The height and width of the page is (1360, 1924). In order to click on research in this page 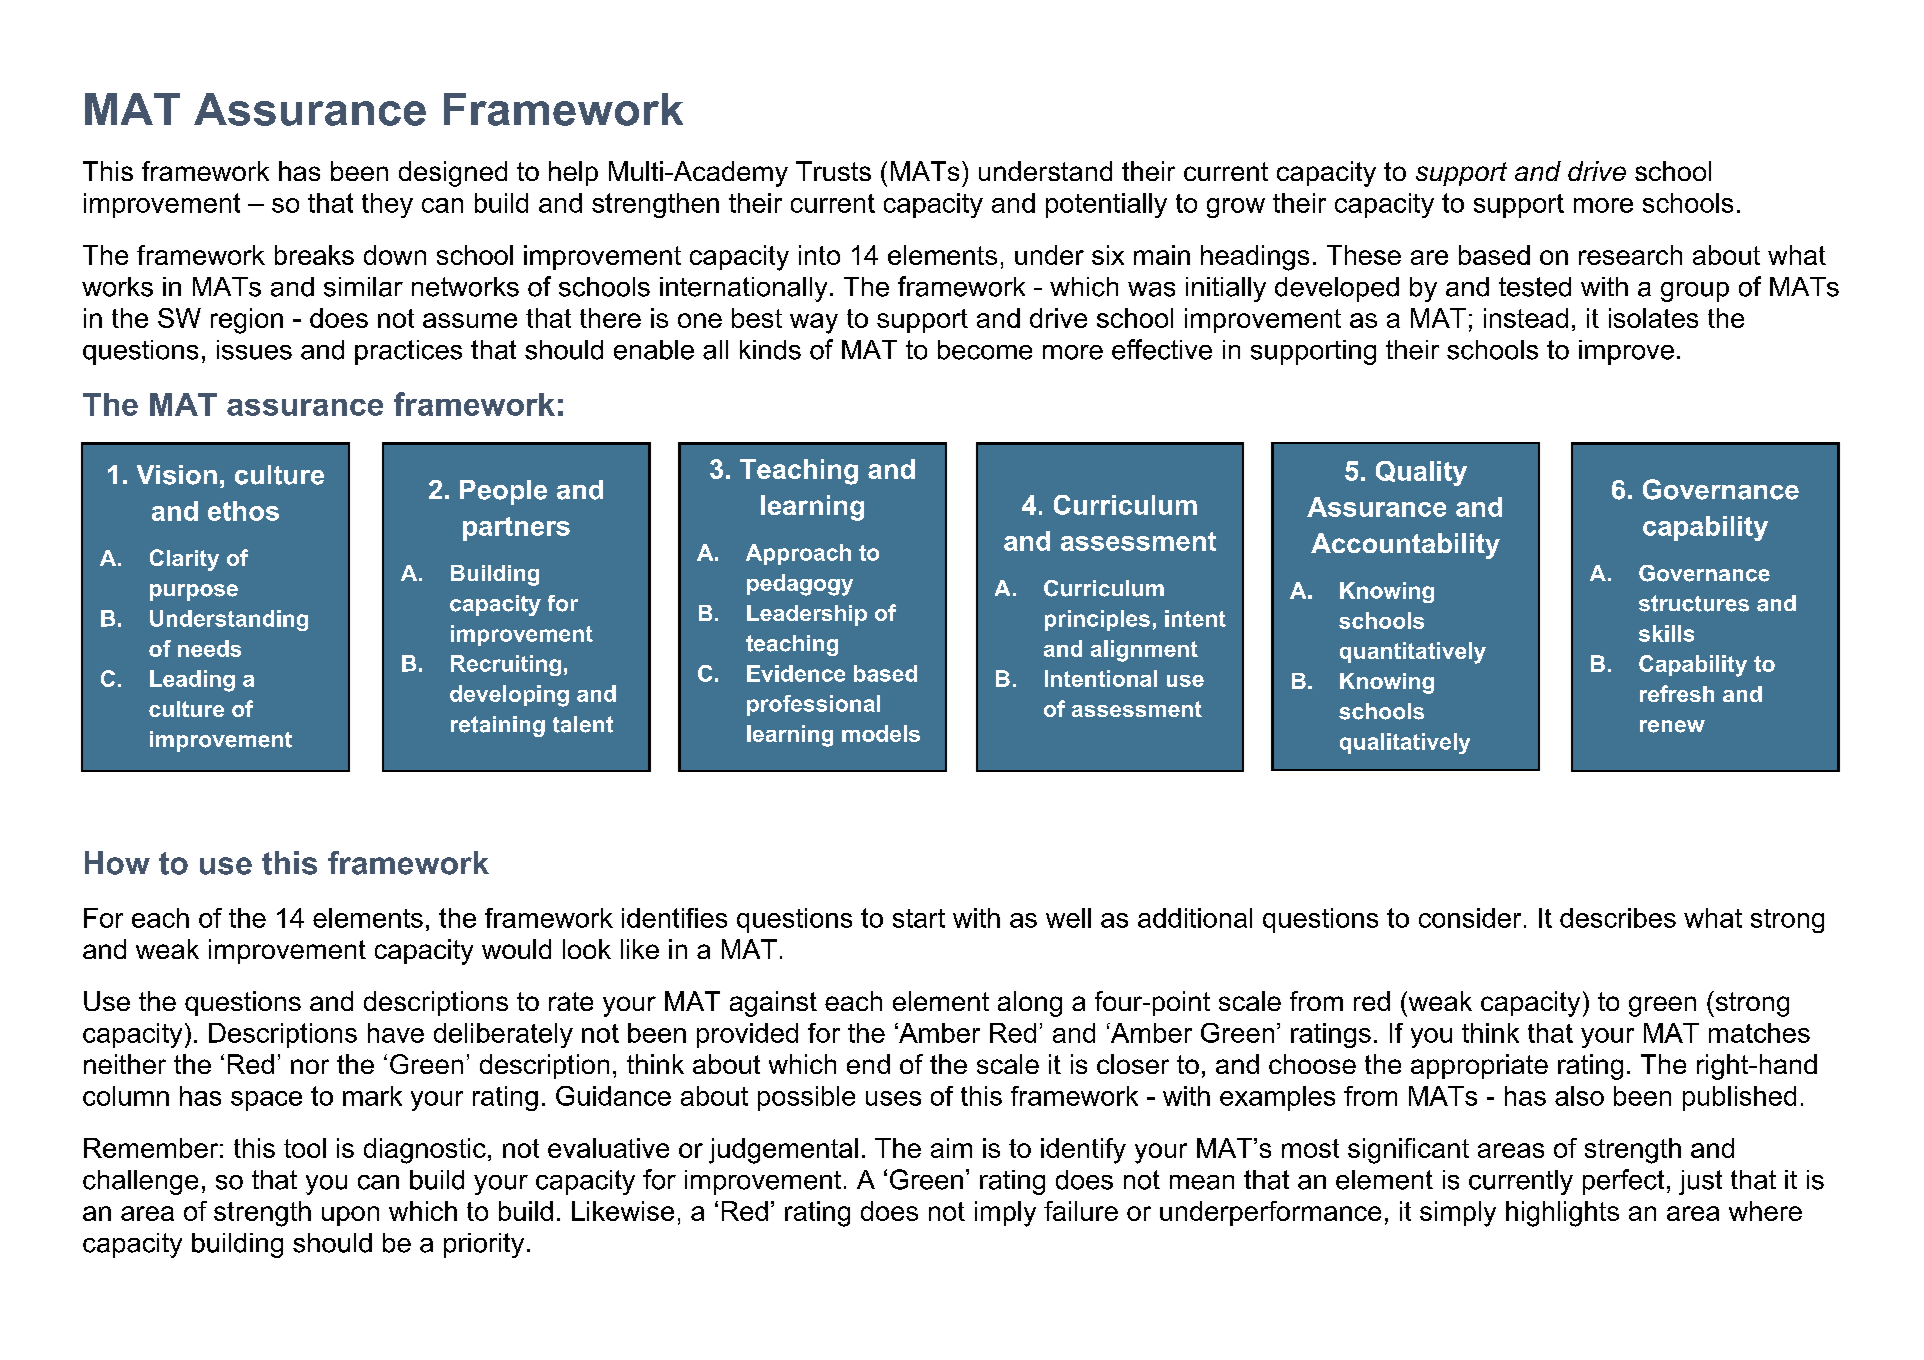, I will do `click(1630, 255)`.
